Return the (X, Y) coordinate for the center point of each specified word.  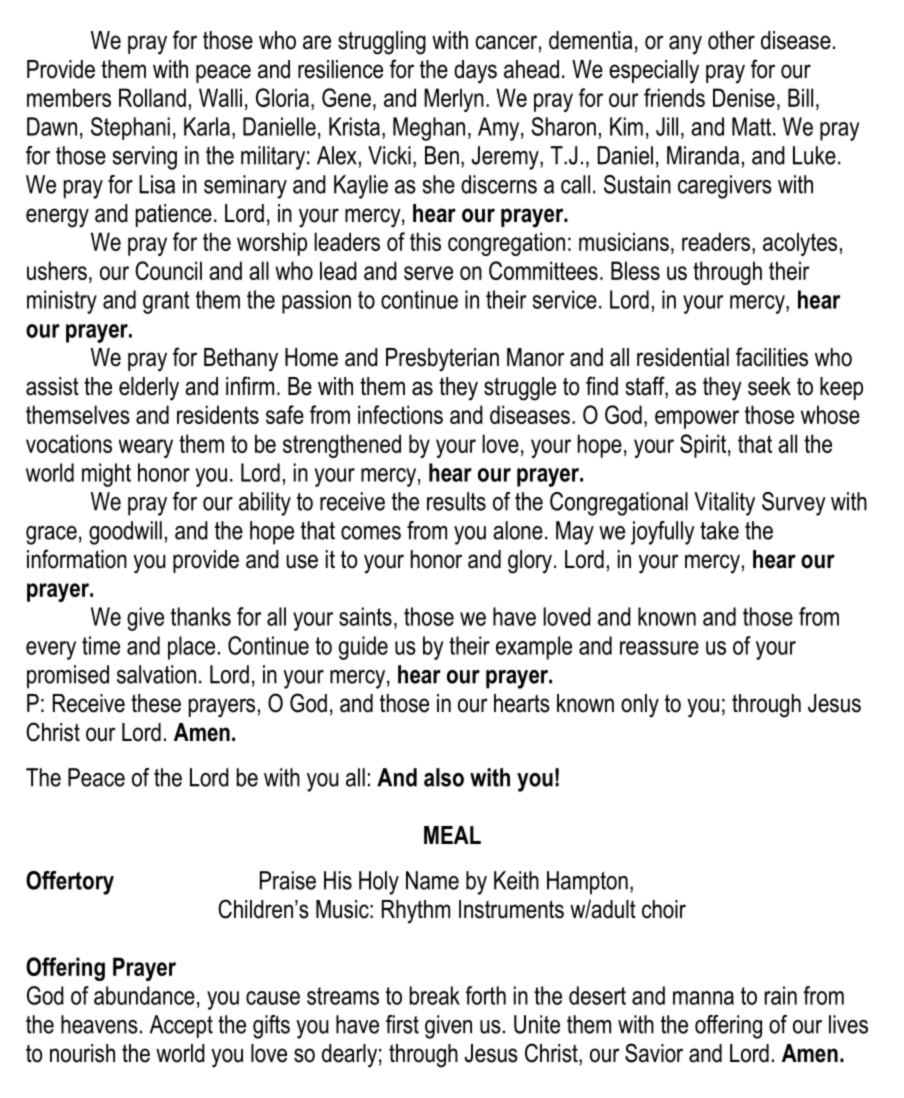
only (640, 706)
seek (769, 386)
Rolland (152, 97)
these (156, 703)
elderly (149, 389)
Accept (181, 1026)
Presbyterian (442, 360)
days (475, 72)
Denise (744, 97)
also (444, 777)
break (435, 995)
